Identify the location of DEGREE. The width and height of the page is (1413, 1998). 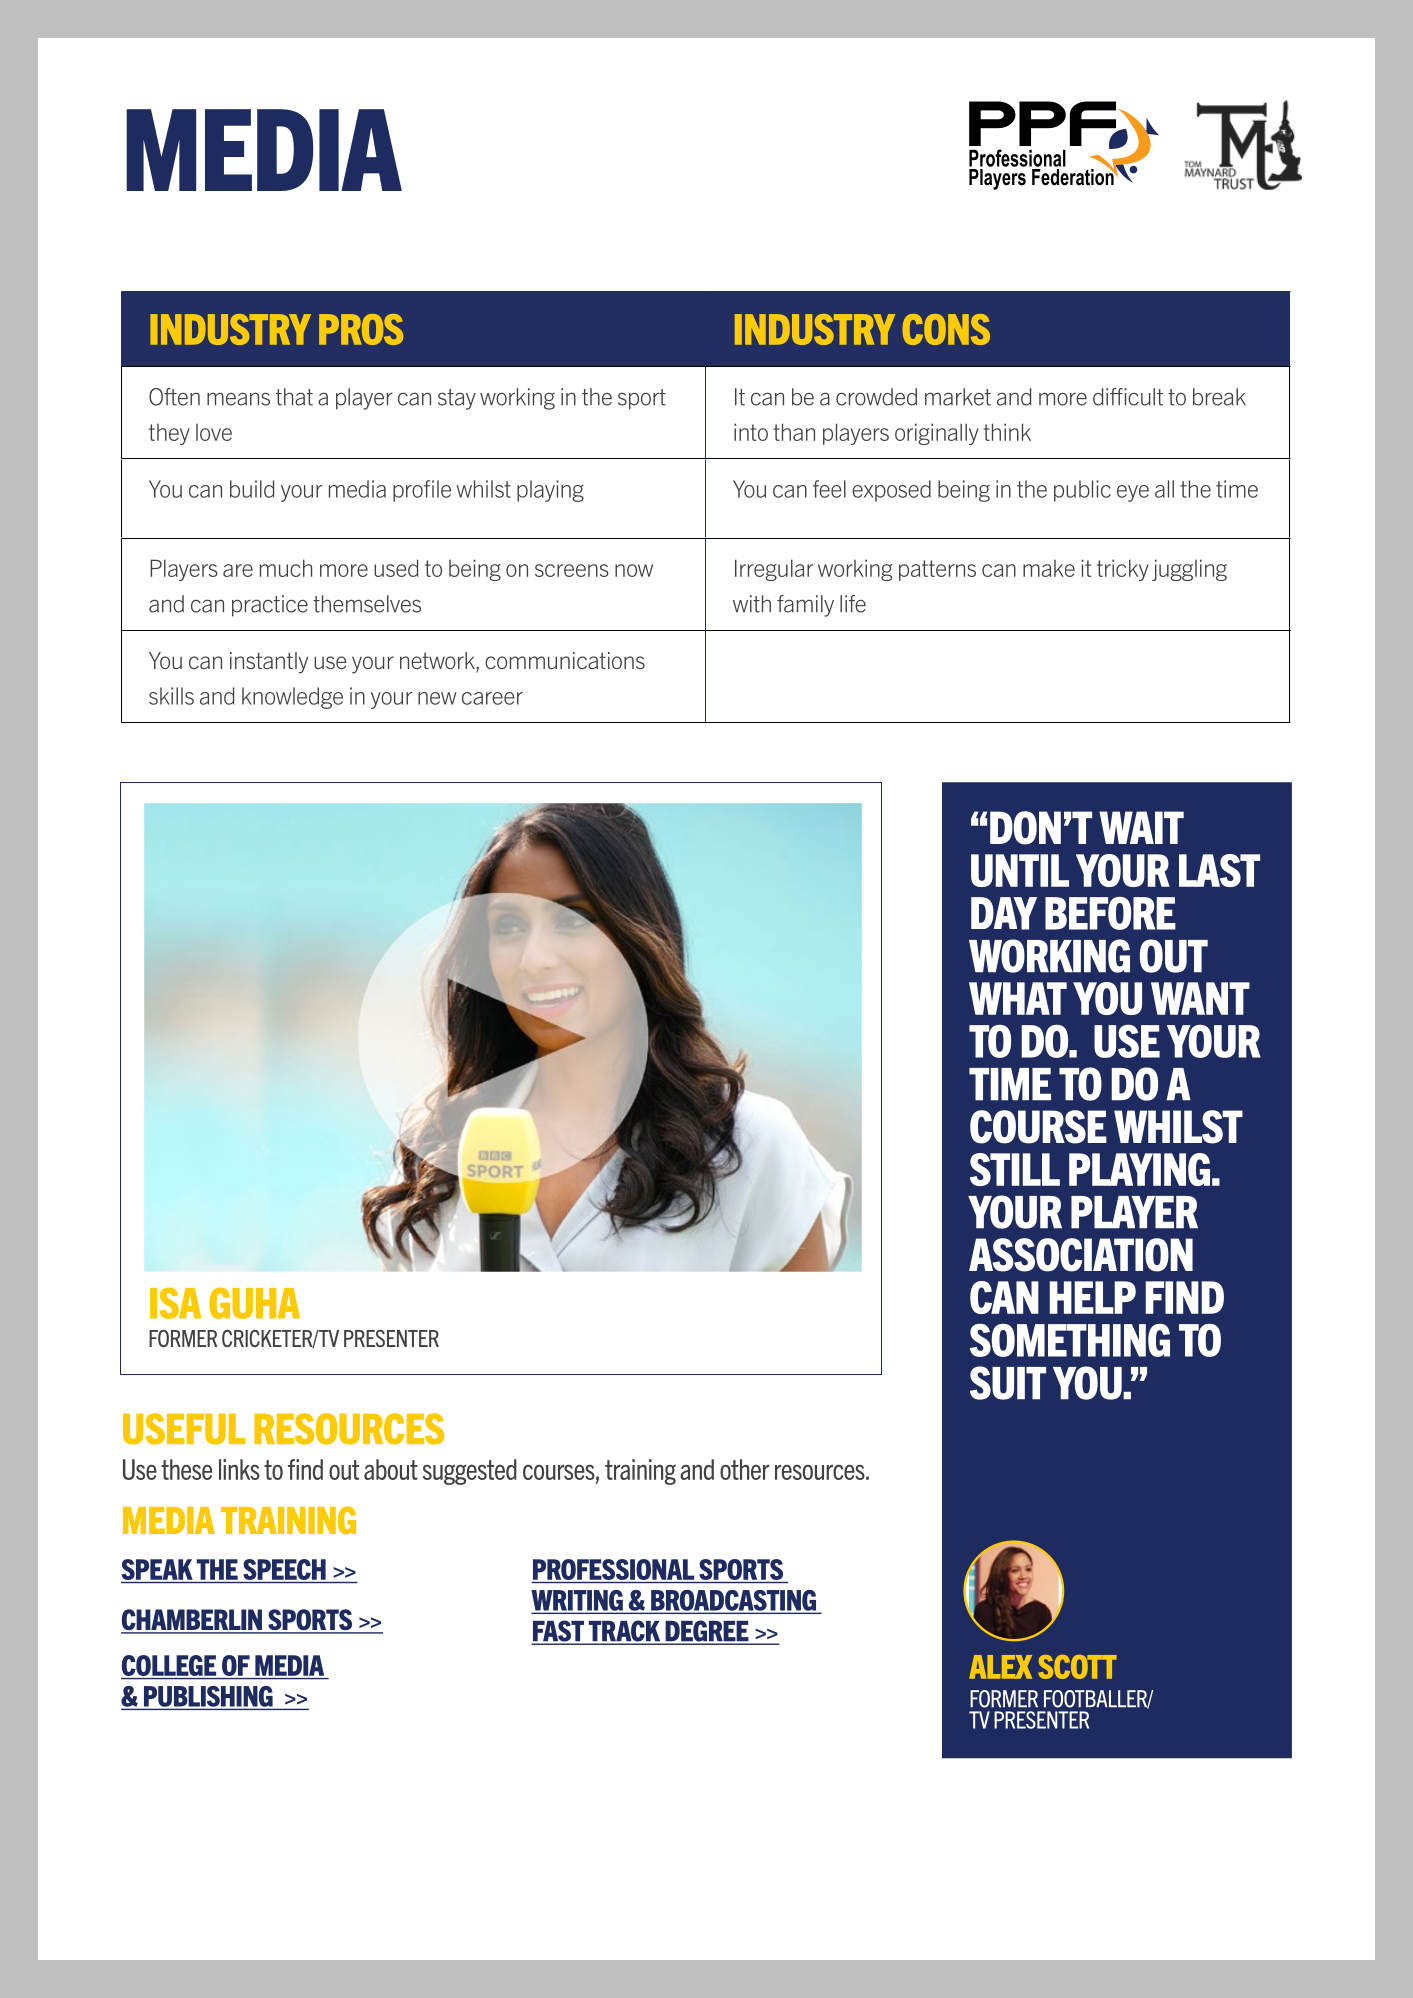
(707, 1632).
